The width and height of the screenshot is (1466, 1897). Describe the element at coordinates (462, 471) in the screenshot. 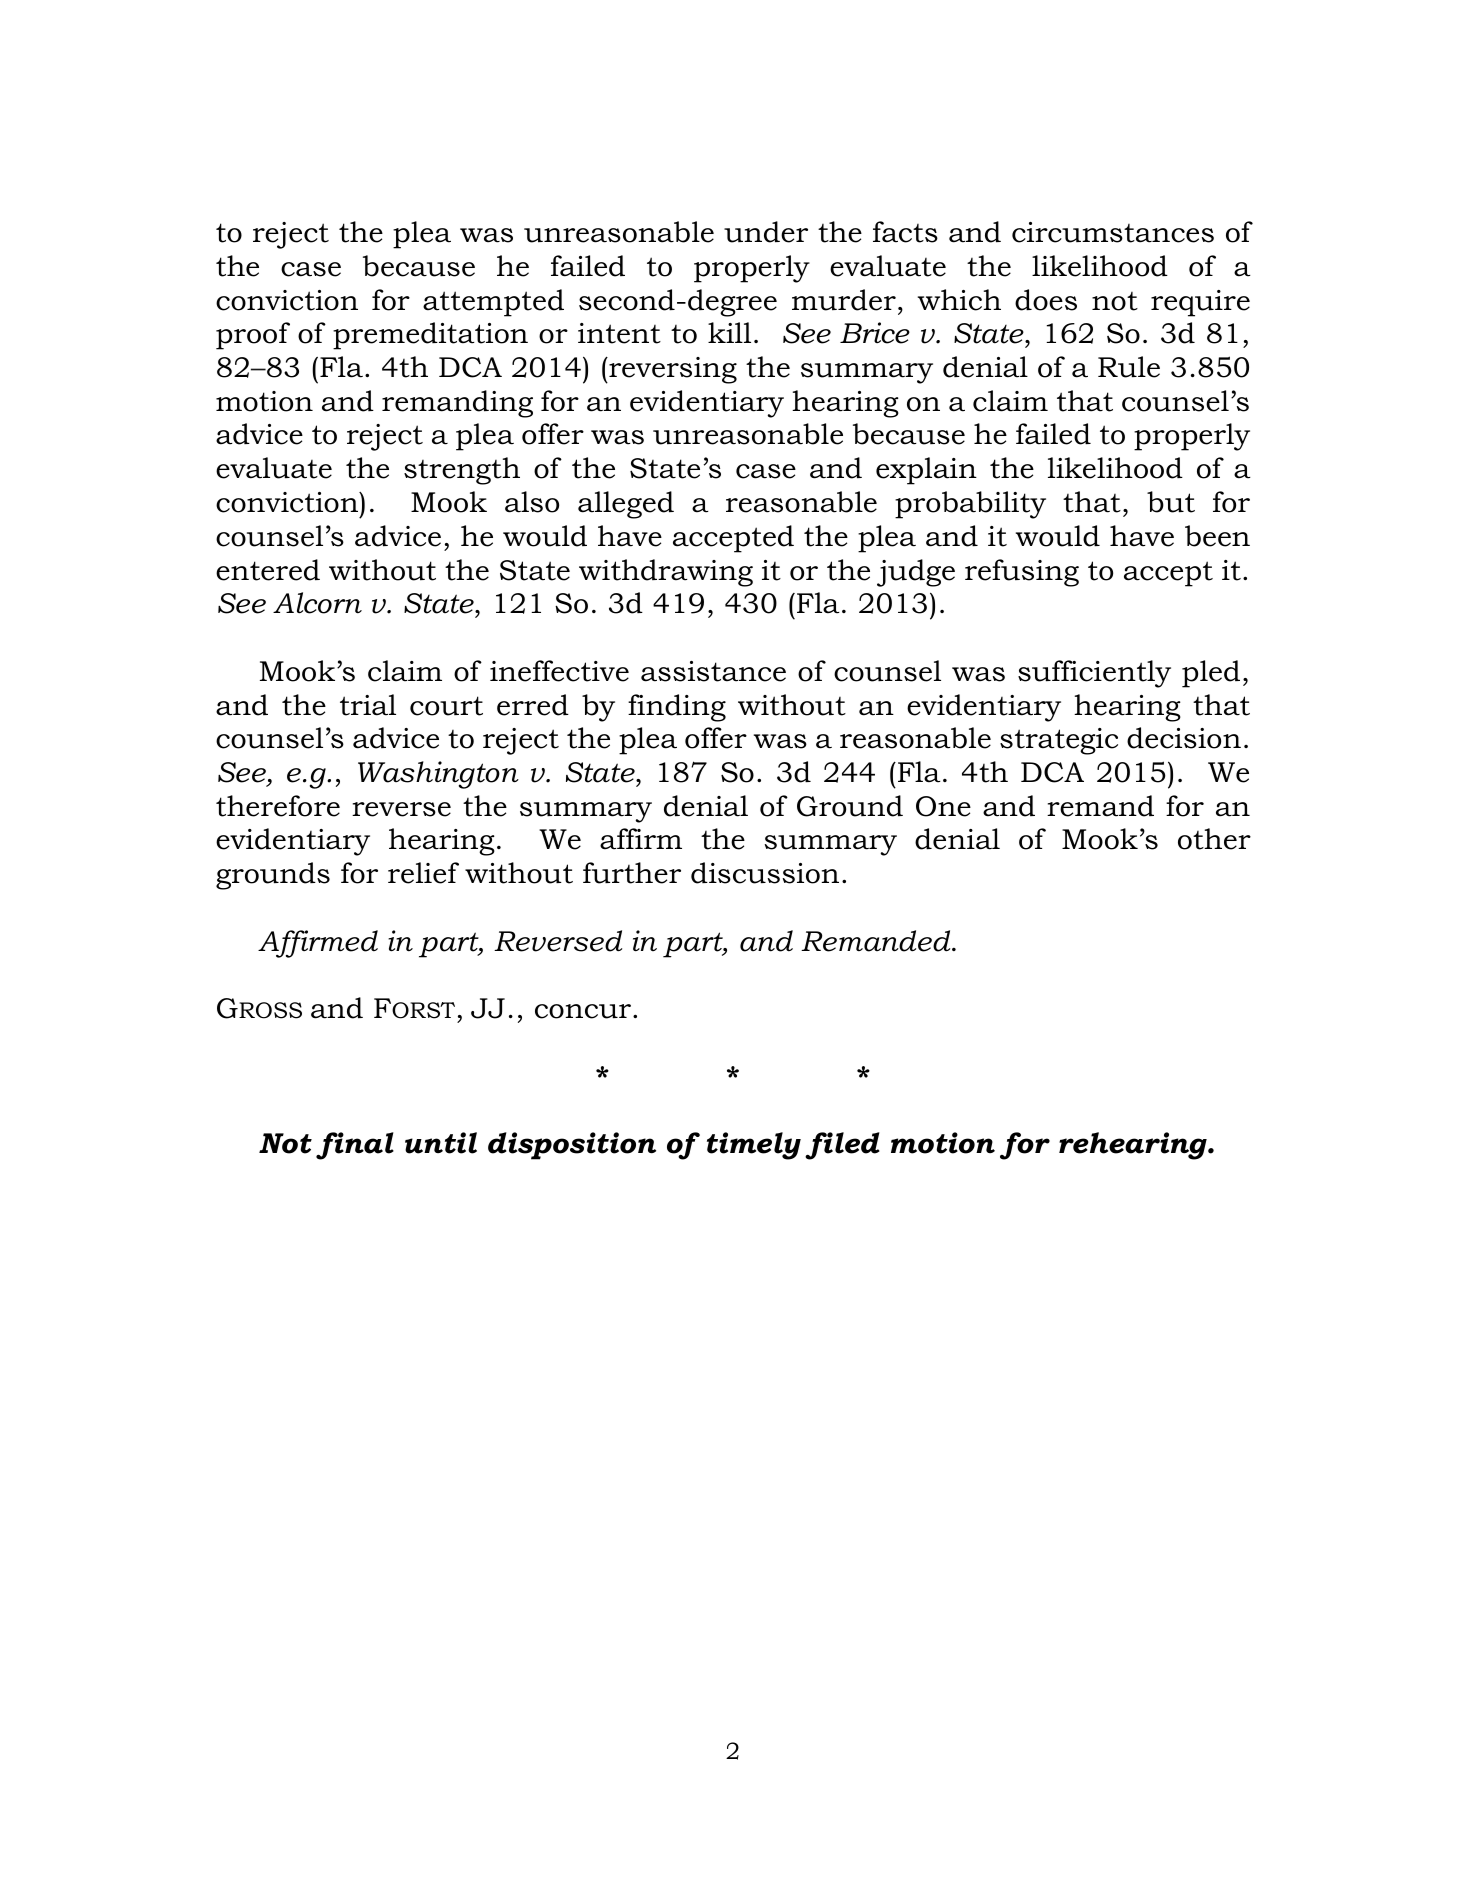

I see `strength` at that location.
